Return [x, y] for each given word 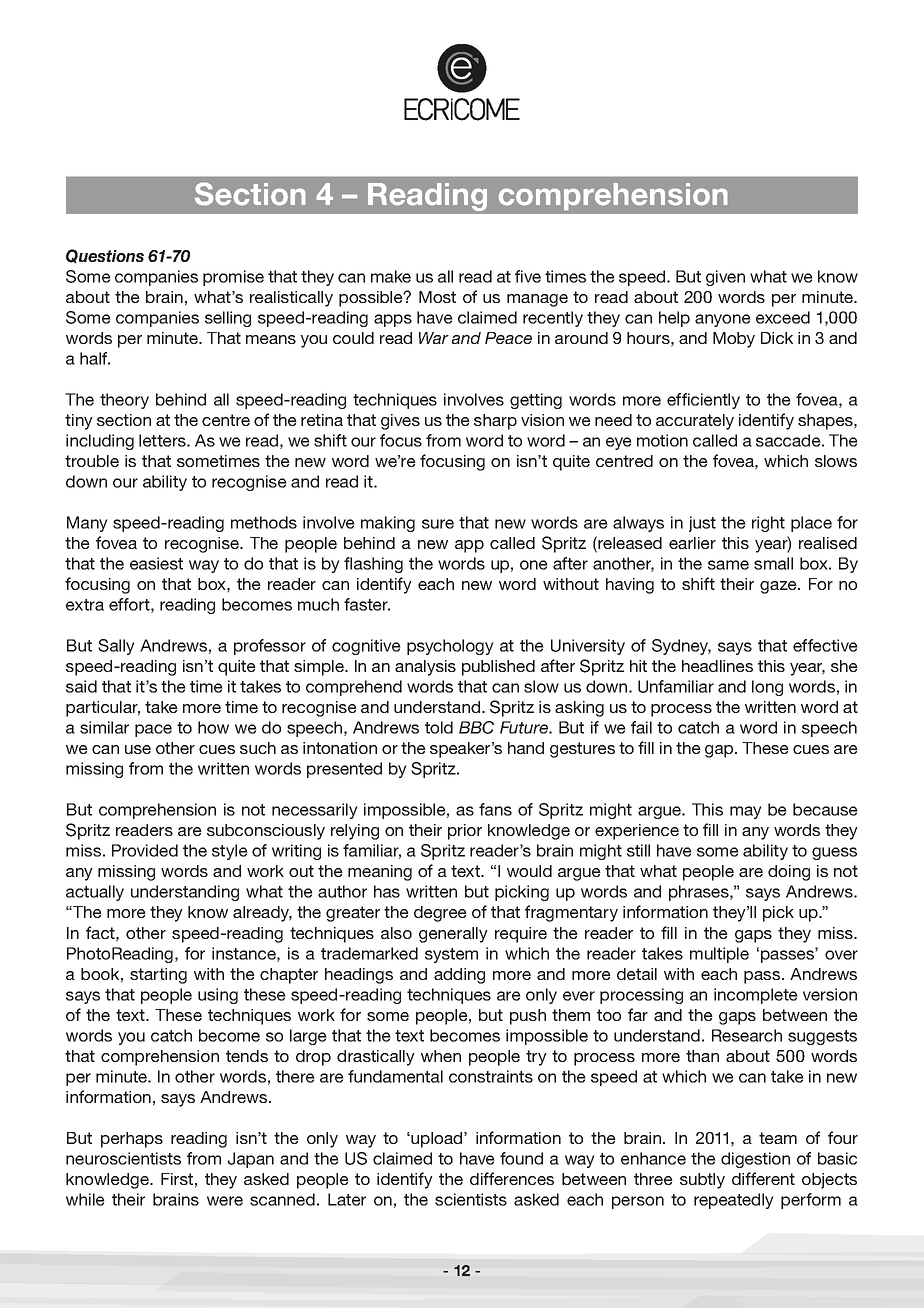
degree [440, 914]
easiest [156, 563]
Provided [145, 850]
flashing [373, 565]
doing [789, 873]
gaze [779, 587]
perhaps [132, 1140]
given [725, 278]
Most [437, 297]
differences [512, 1178]
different [763, 1178]
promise [233, 278]
